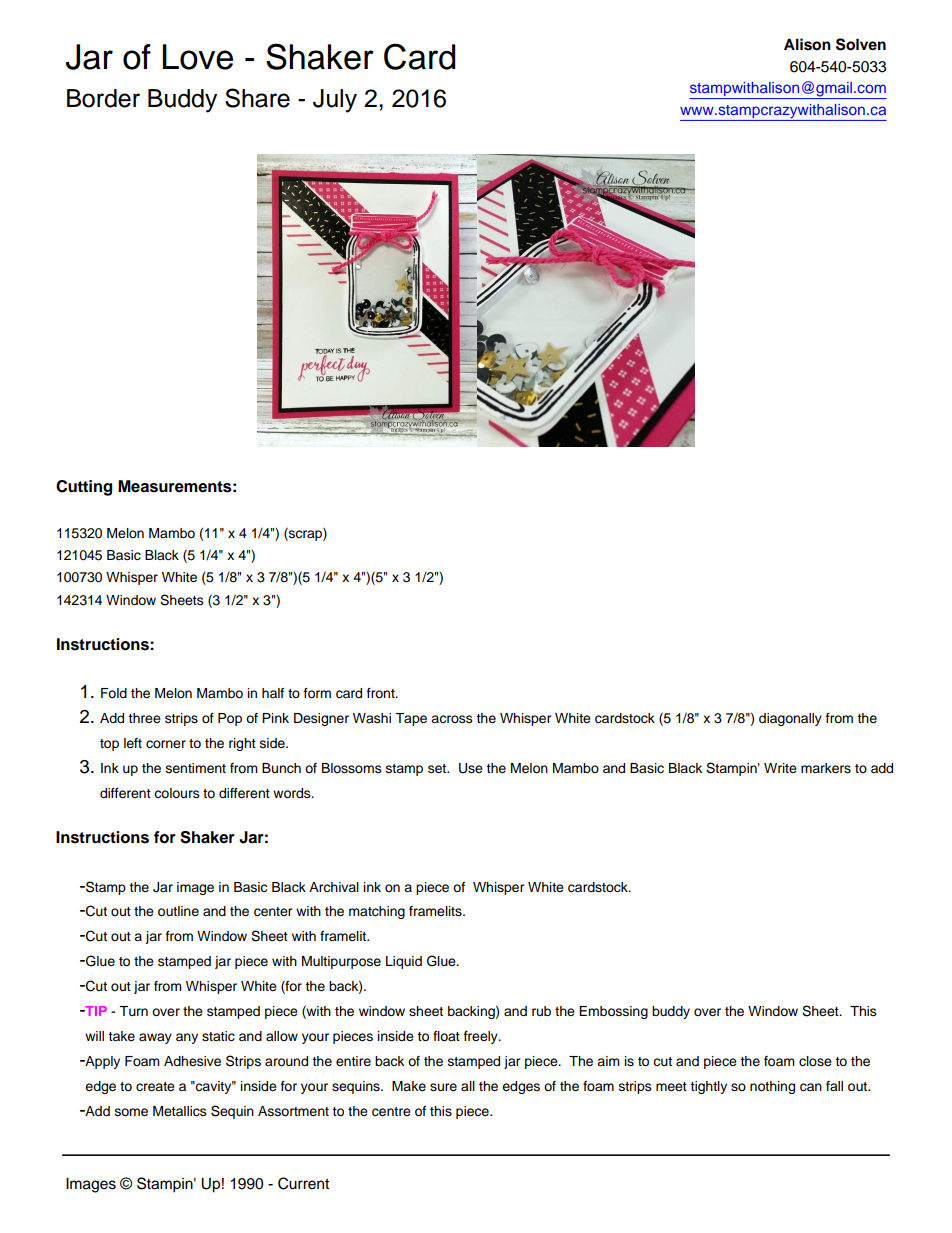  I want to click on centre, so click(391, 1112).
